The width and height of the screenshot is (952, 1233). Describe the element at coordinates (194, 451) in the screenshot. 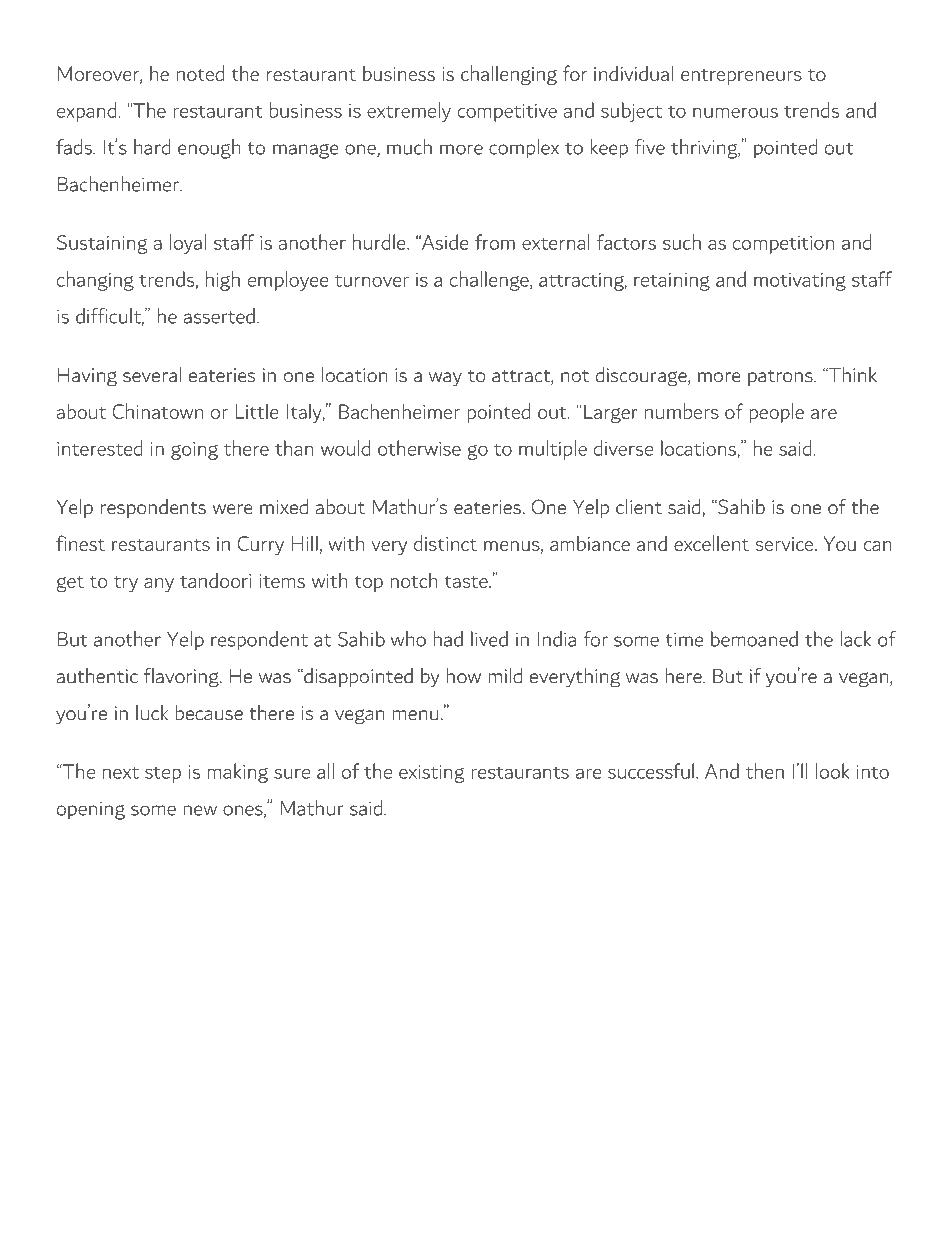

I see `going` at that location.
